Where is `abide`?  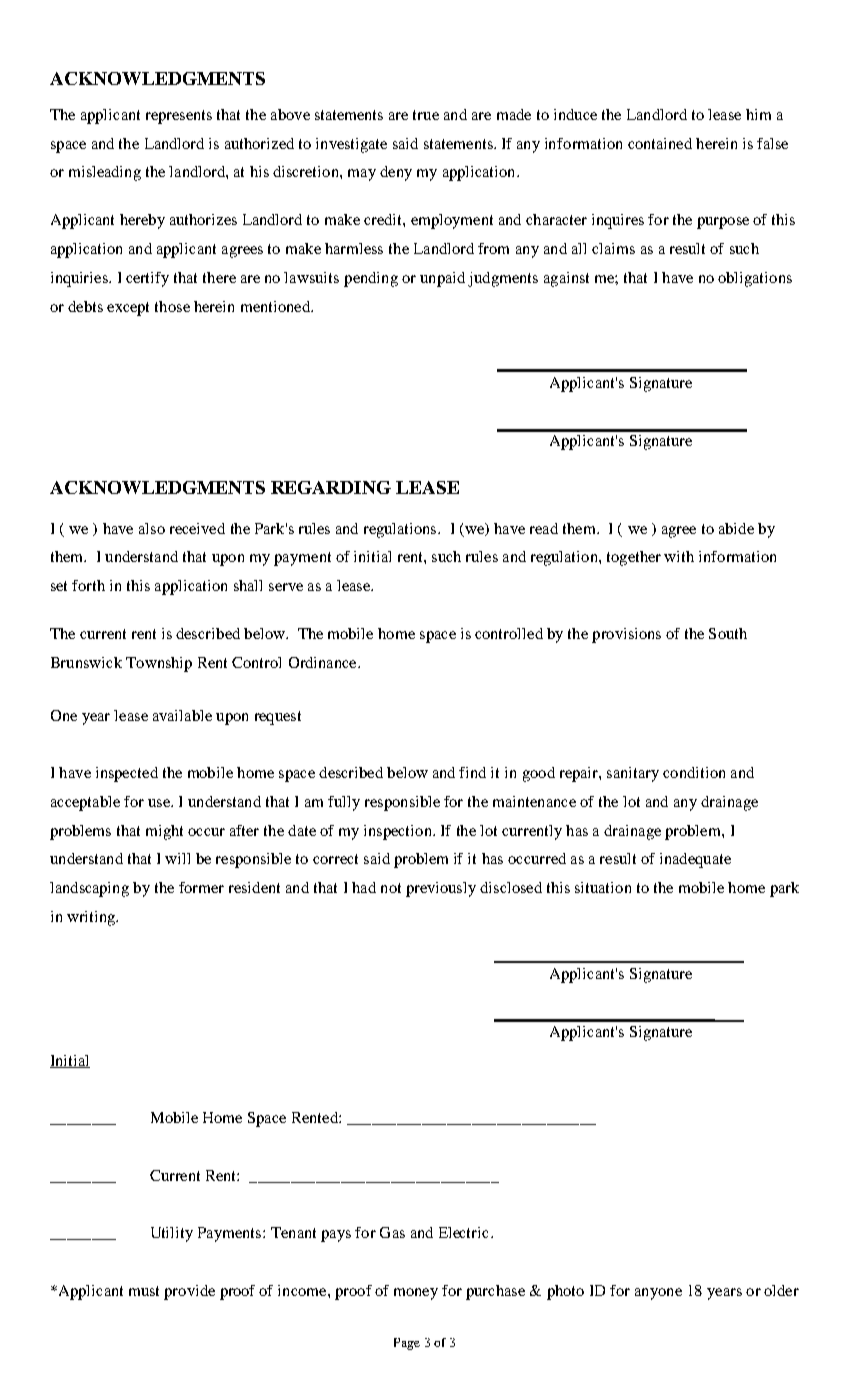
abide is located at coordinates (736, 528).
